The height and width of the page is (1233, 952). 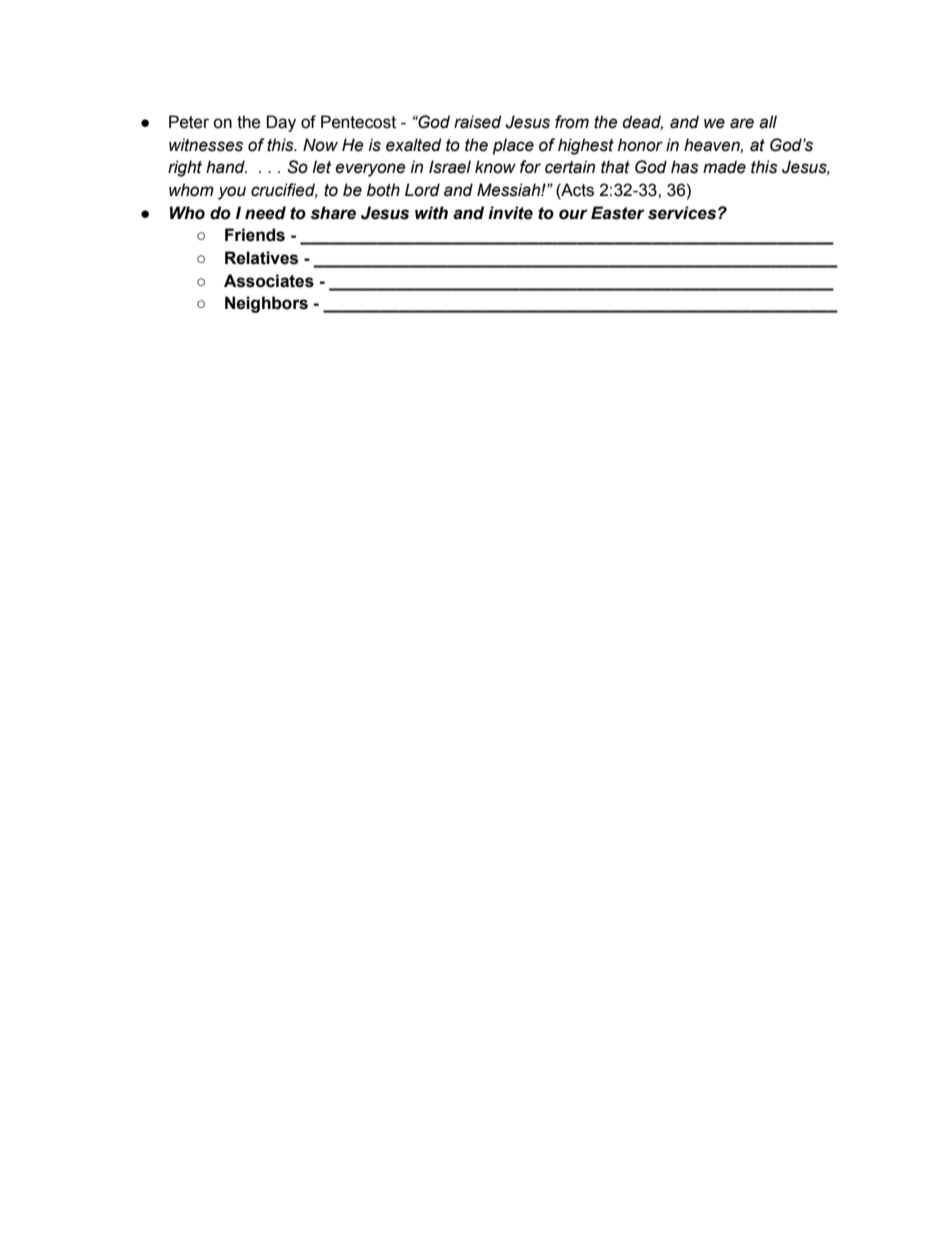 What do you see at coordinates (683, 213) in the page?
I see `services` at bounding box center [683, 213].
